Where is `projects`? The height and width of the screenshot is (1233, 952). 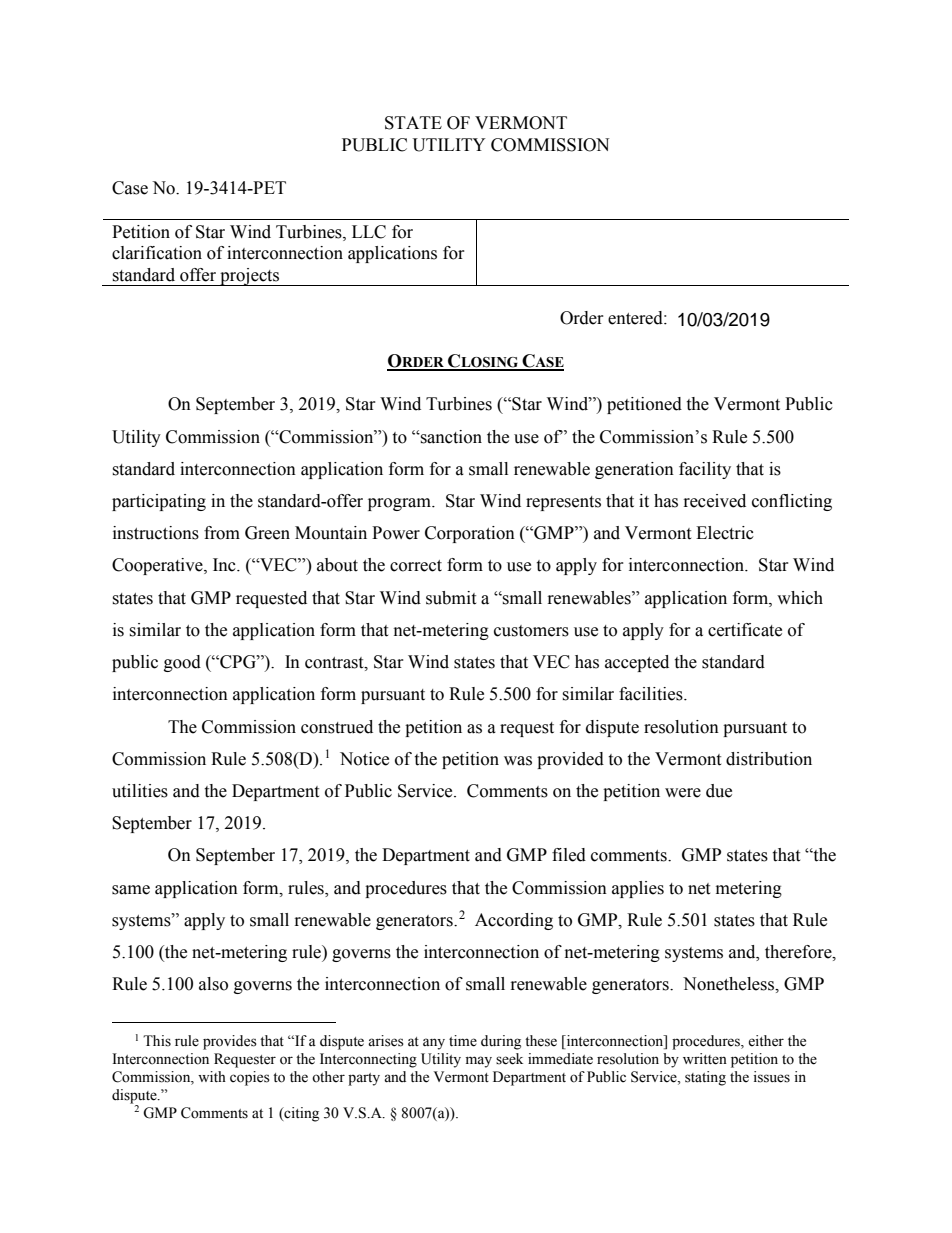
projects is located at coordinates (250, 277).
